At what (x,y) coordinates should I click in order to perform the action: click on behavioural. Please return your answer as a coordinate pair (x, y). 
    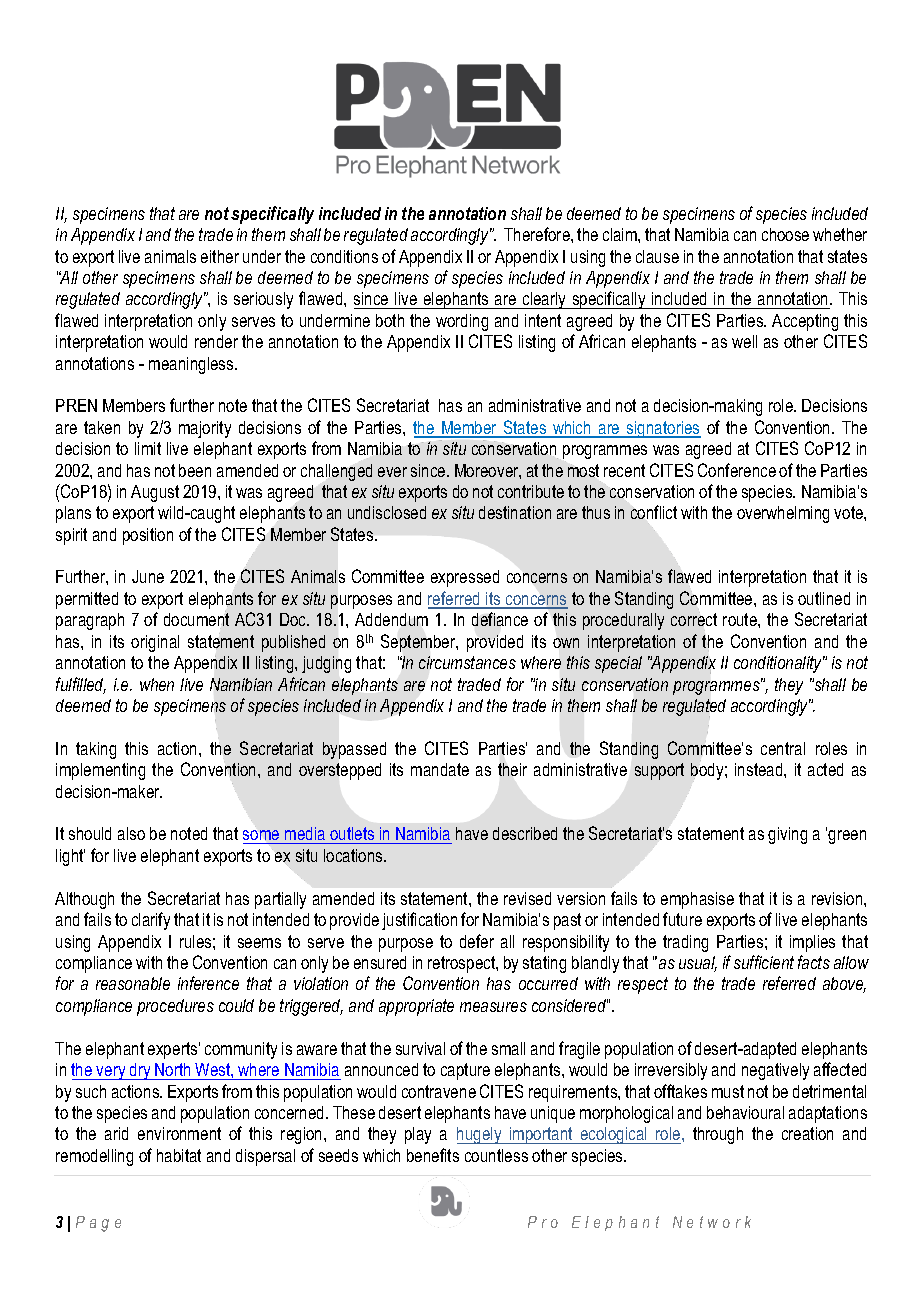
    Looking at the image, I should click on (745, 1112).
